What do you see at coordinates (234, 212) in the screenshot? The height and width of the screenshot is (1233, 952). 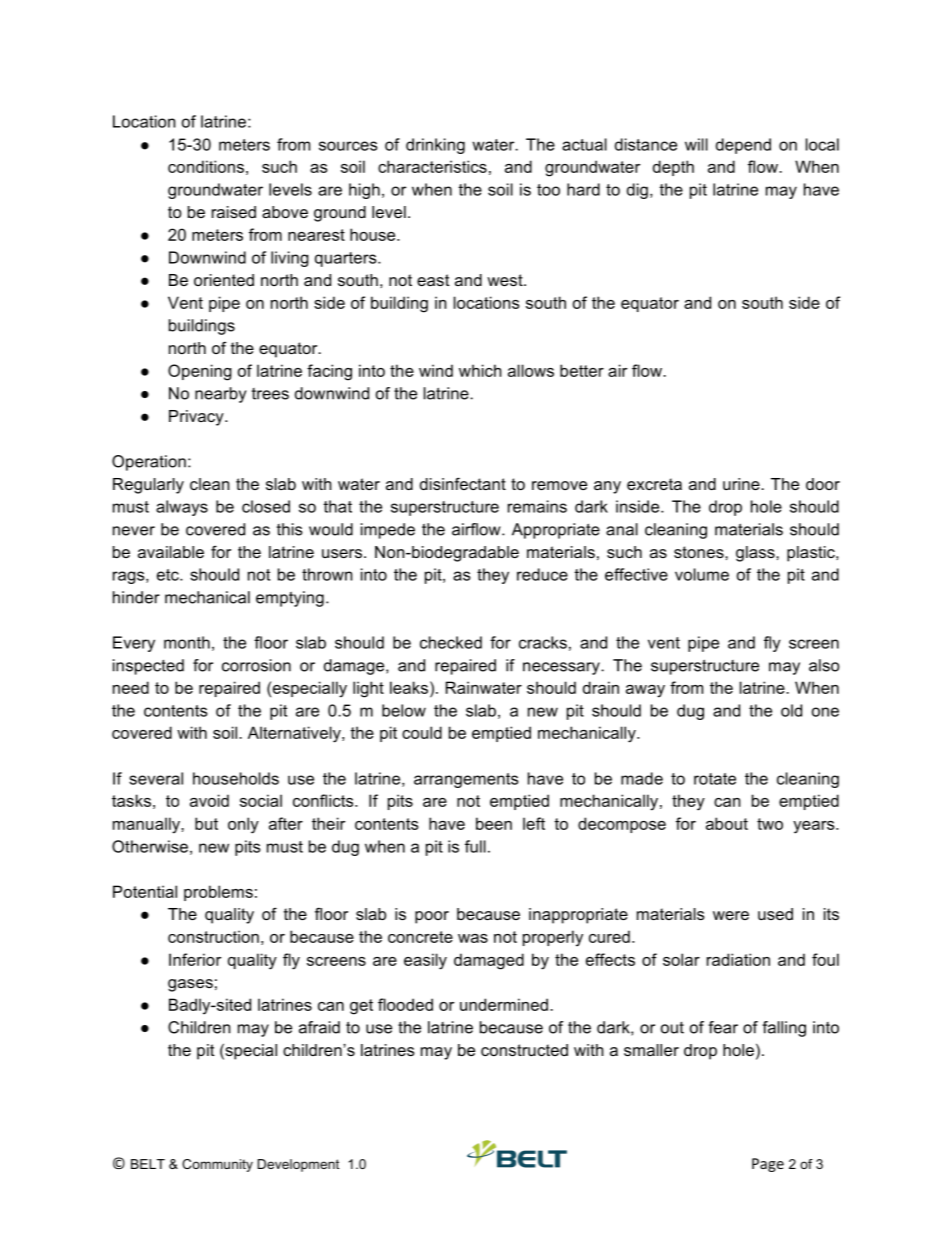 I see `raised` at bounding box center [234, 212].
